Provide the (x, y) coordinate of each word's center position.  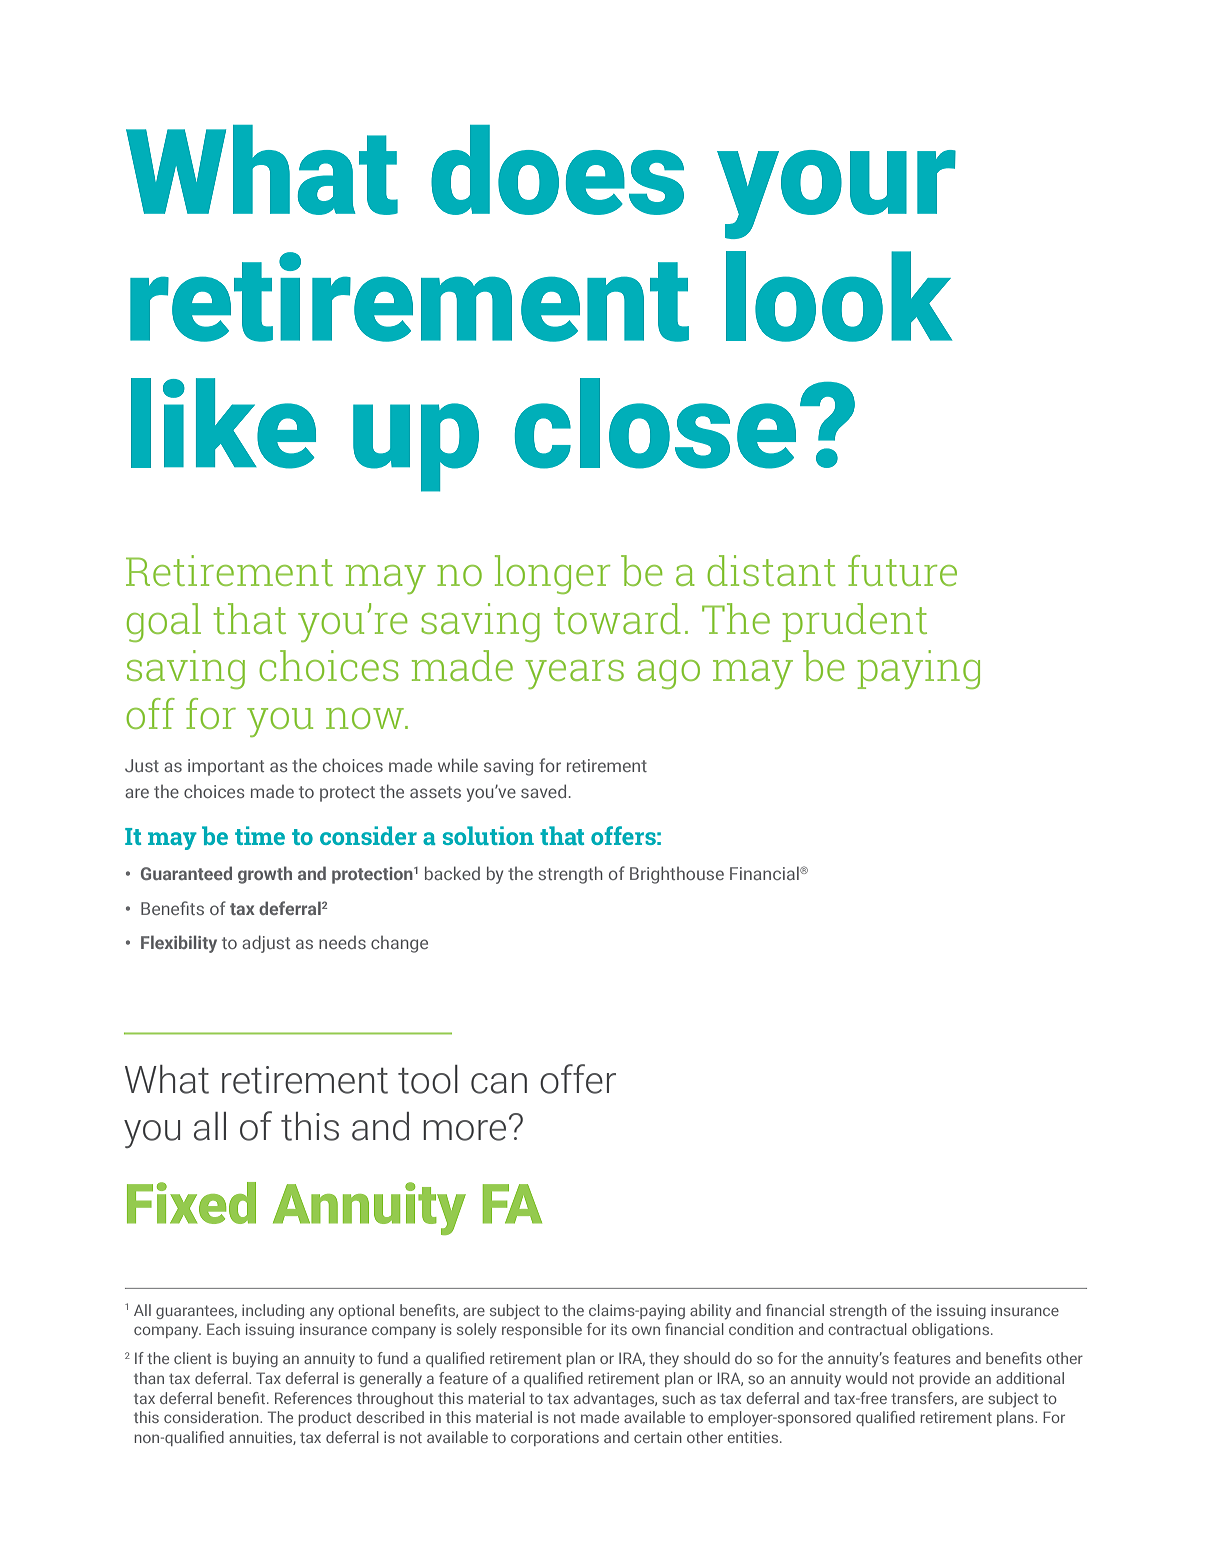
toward (617, 618)
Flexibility (179, 944)
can (499, 1083)
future (902, 570)
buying (255, 1360)
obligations (952, 1330)
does (557, 170)
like (223, 423)
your (836, 194)
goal (164, 622)
